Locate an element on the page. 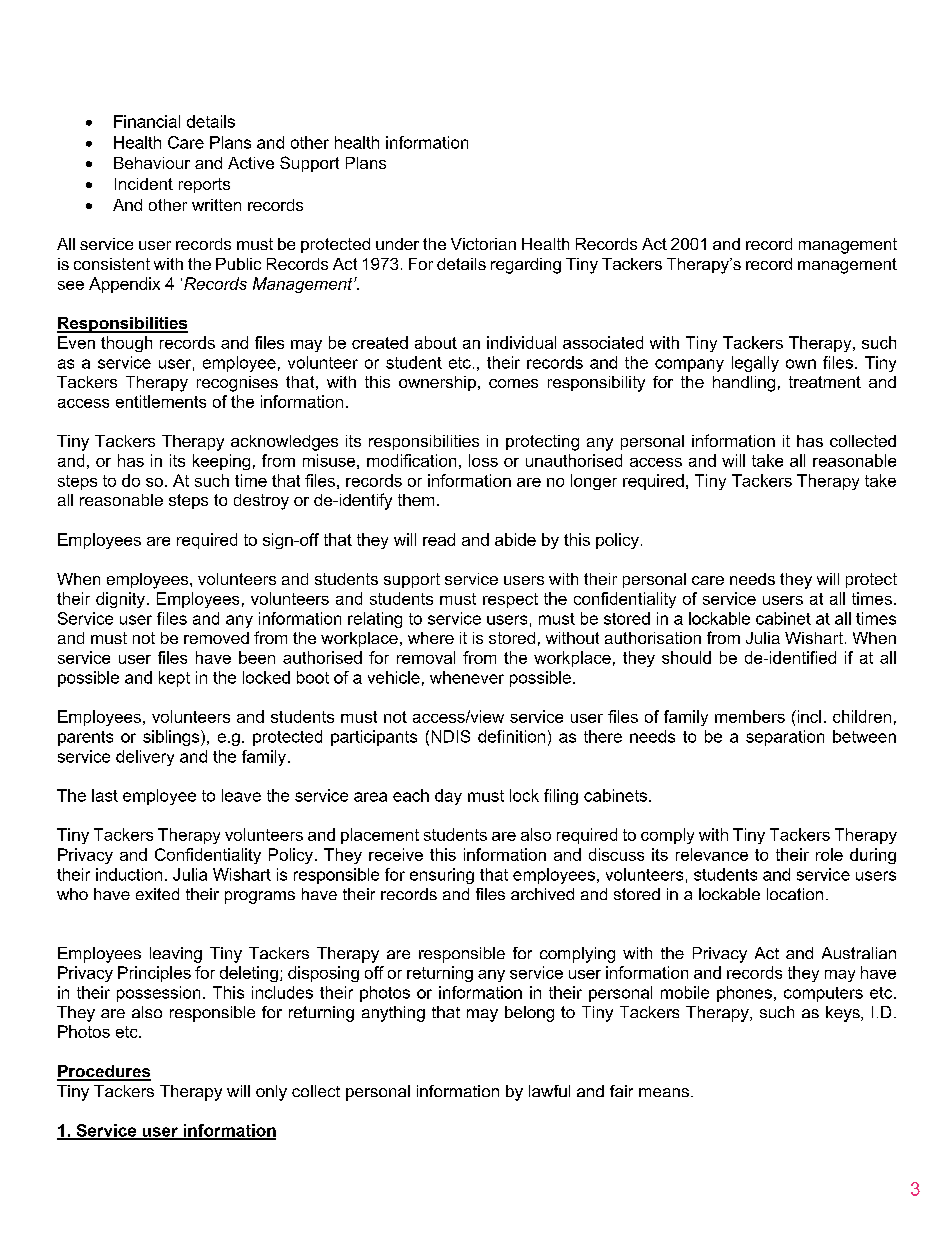 This image has width=952, height=1233. regarding is located at coordinates (526, 266).
